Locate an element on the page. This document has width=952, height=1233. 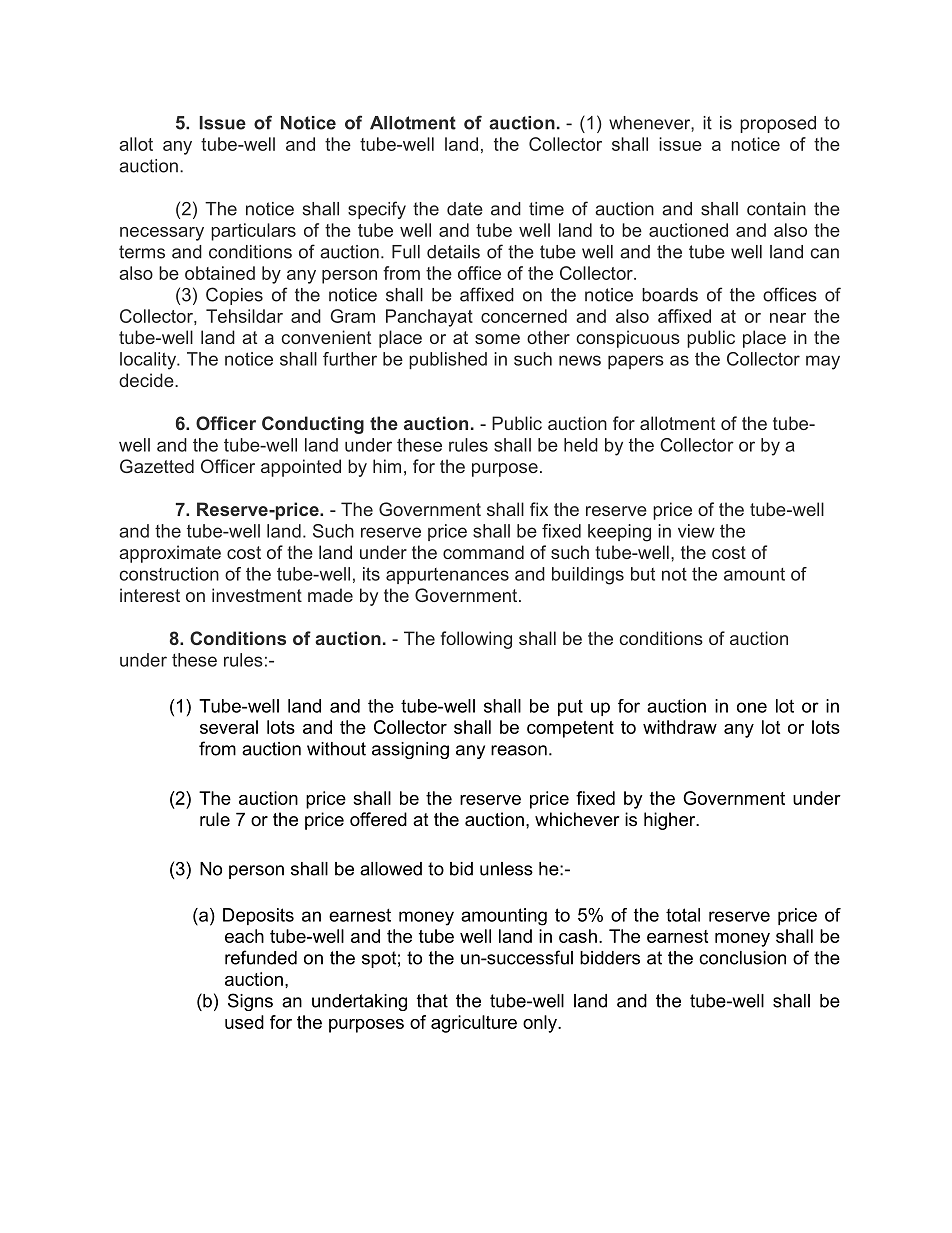
Signs is located at coordinates (250, 1002).
